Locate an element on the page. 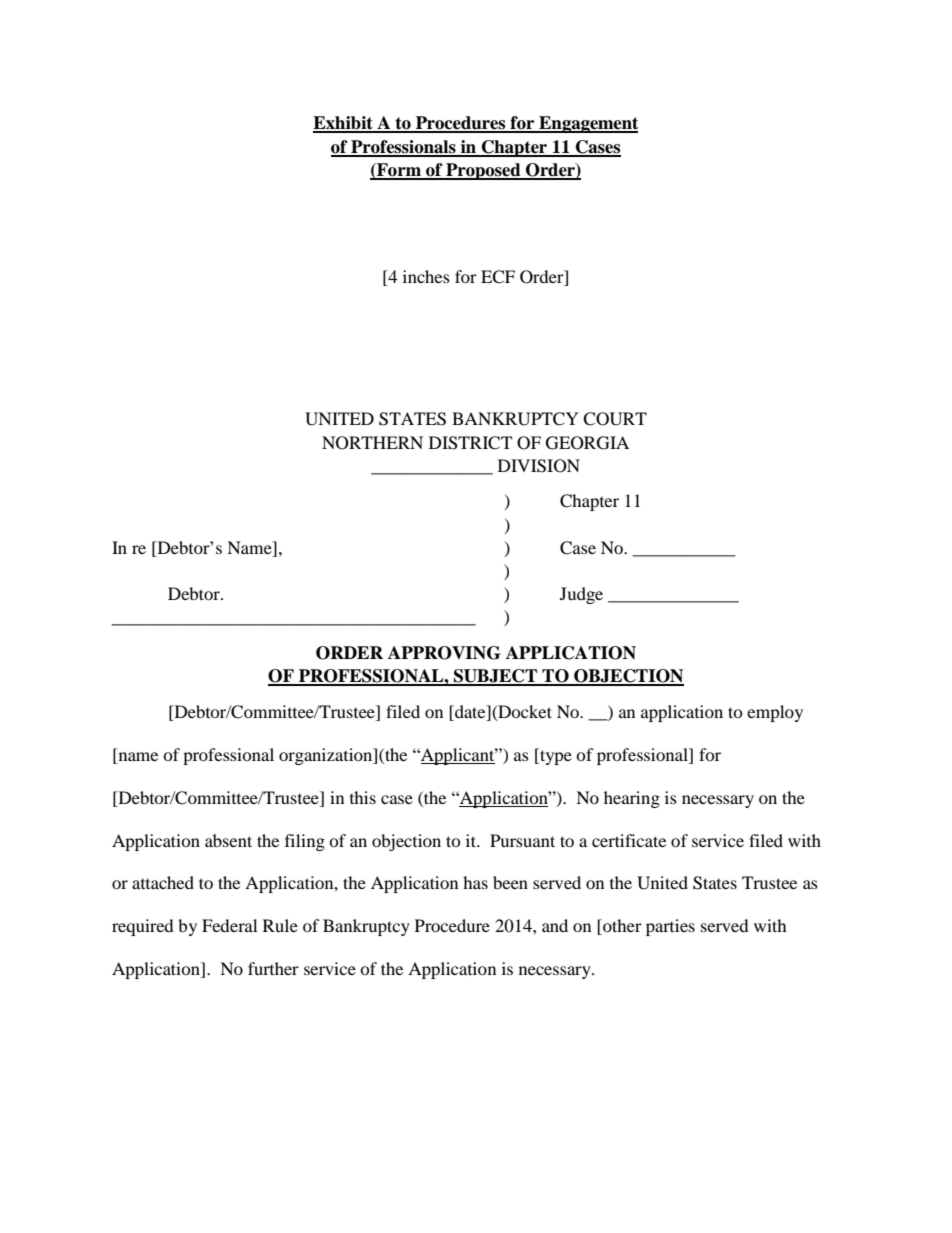  Judge is located at coordinates (581, 595).
